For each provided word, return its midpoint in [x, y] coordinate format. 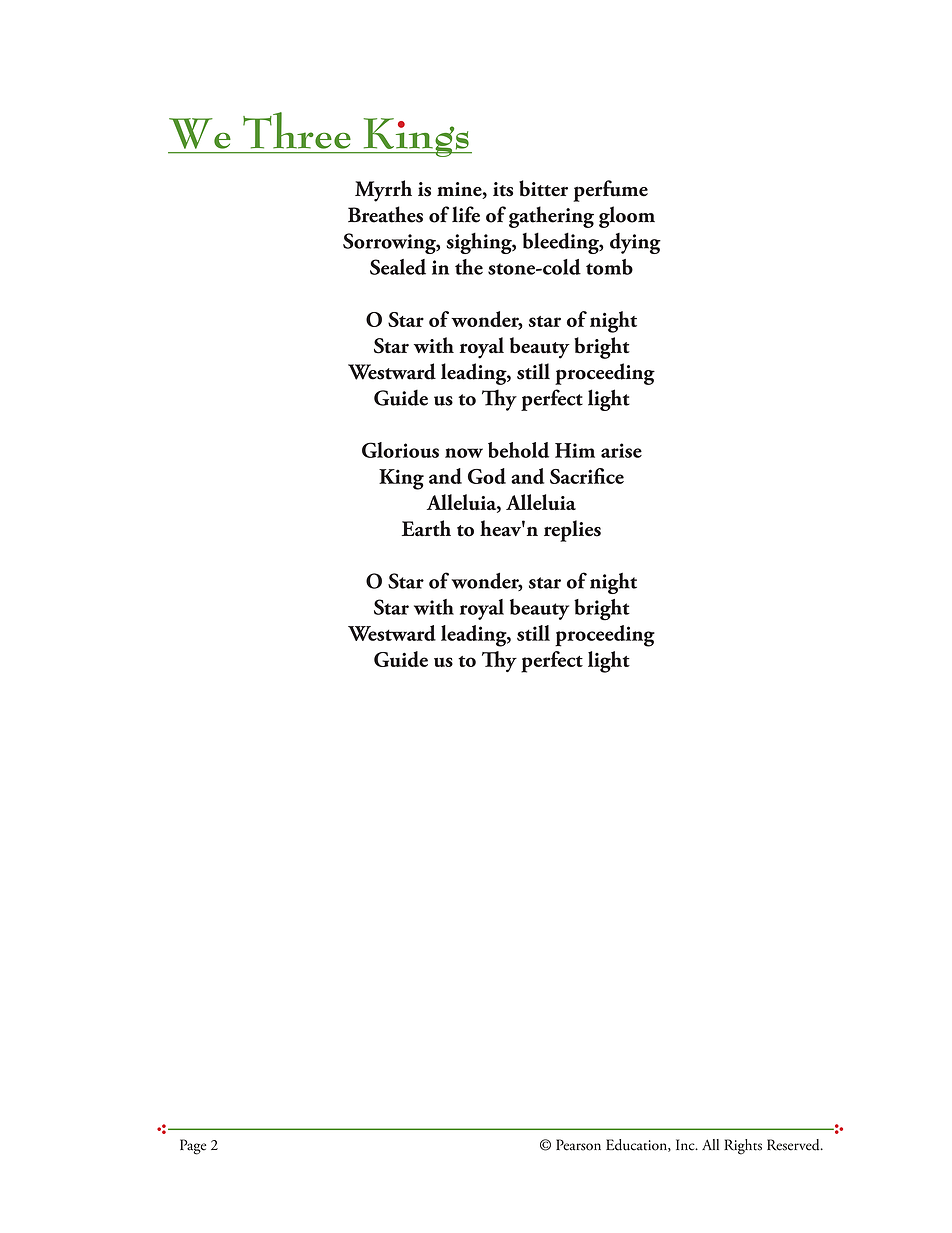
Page [193, 1147]
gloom [627, 217]
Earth [426, 528]
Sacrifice [587, 476]
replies [572, 531]
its [503, 189]
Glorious [400, 450]
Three [297, 130]
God [487, 476]
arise [621, 450]
